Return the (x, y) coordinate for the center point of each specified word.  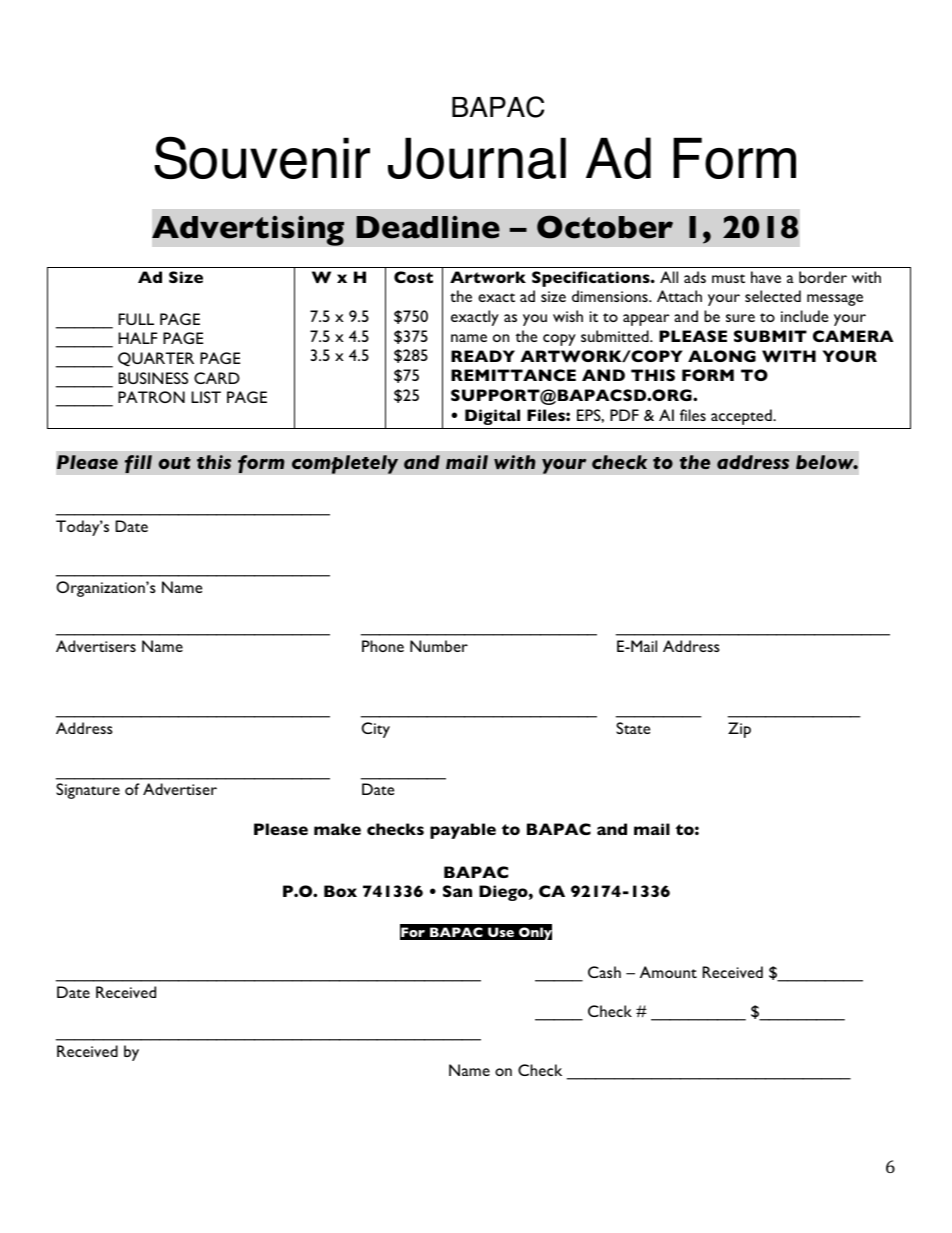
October (605, 227)
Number (439, 646)
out (175, 463)
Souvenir (262, 157)
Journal (477, 158)
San (457, 891)
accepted (742, 417)
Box (340, 891)
